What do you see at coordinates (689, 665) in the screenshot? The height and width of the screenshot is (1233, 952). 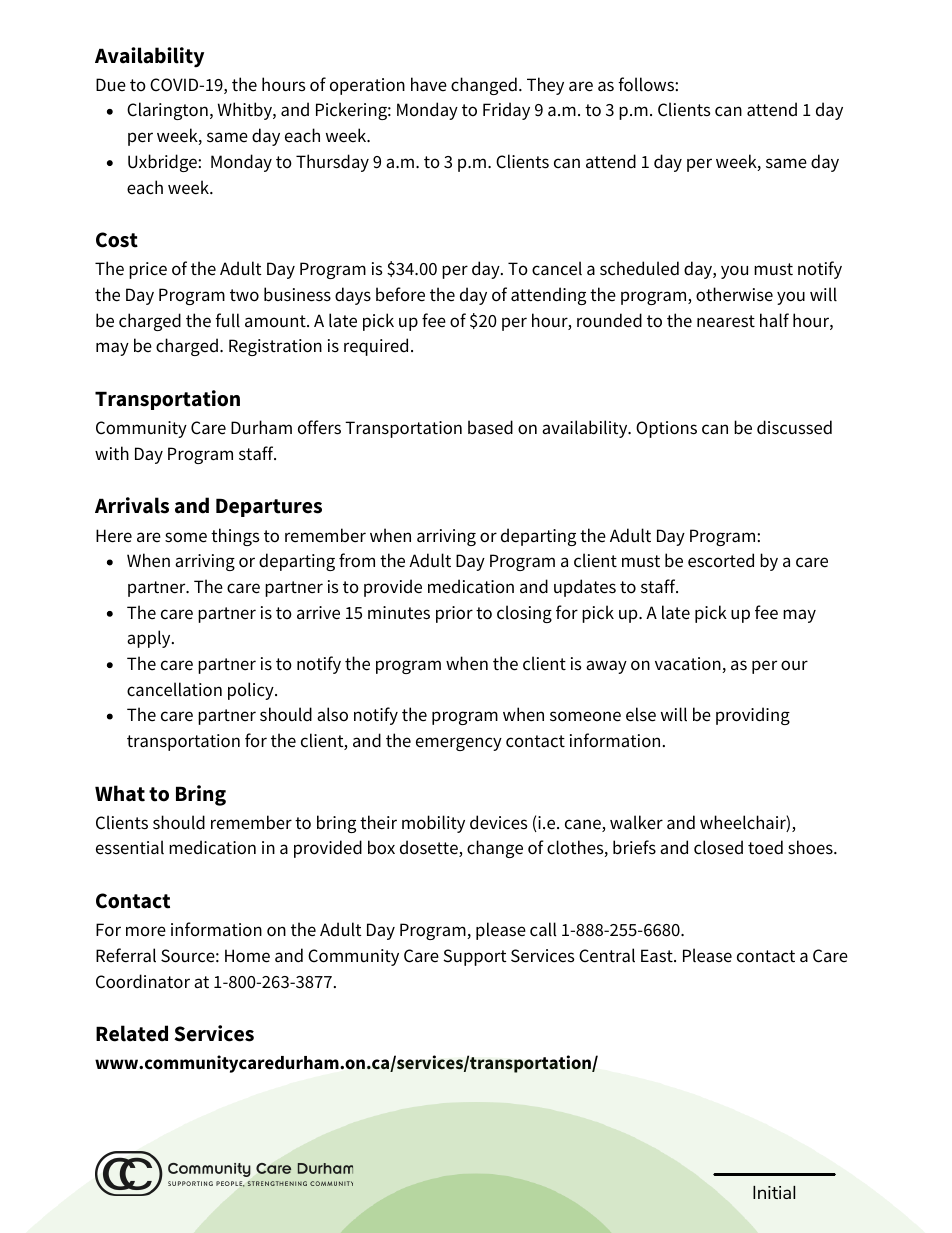 I see `vacation` at bounding box center [689, 665].
